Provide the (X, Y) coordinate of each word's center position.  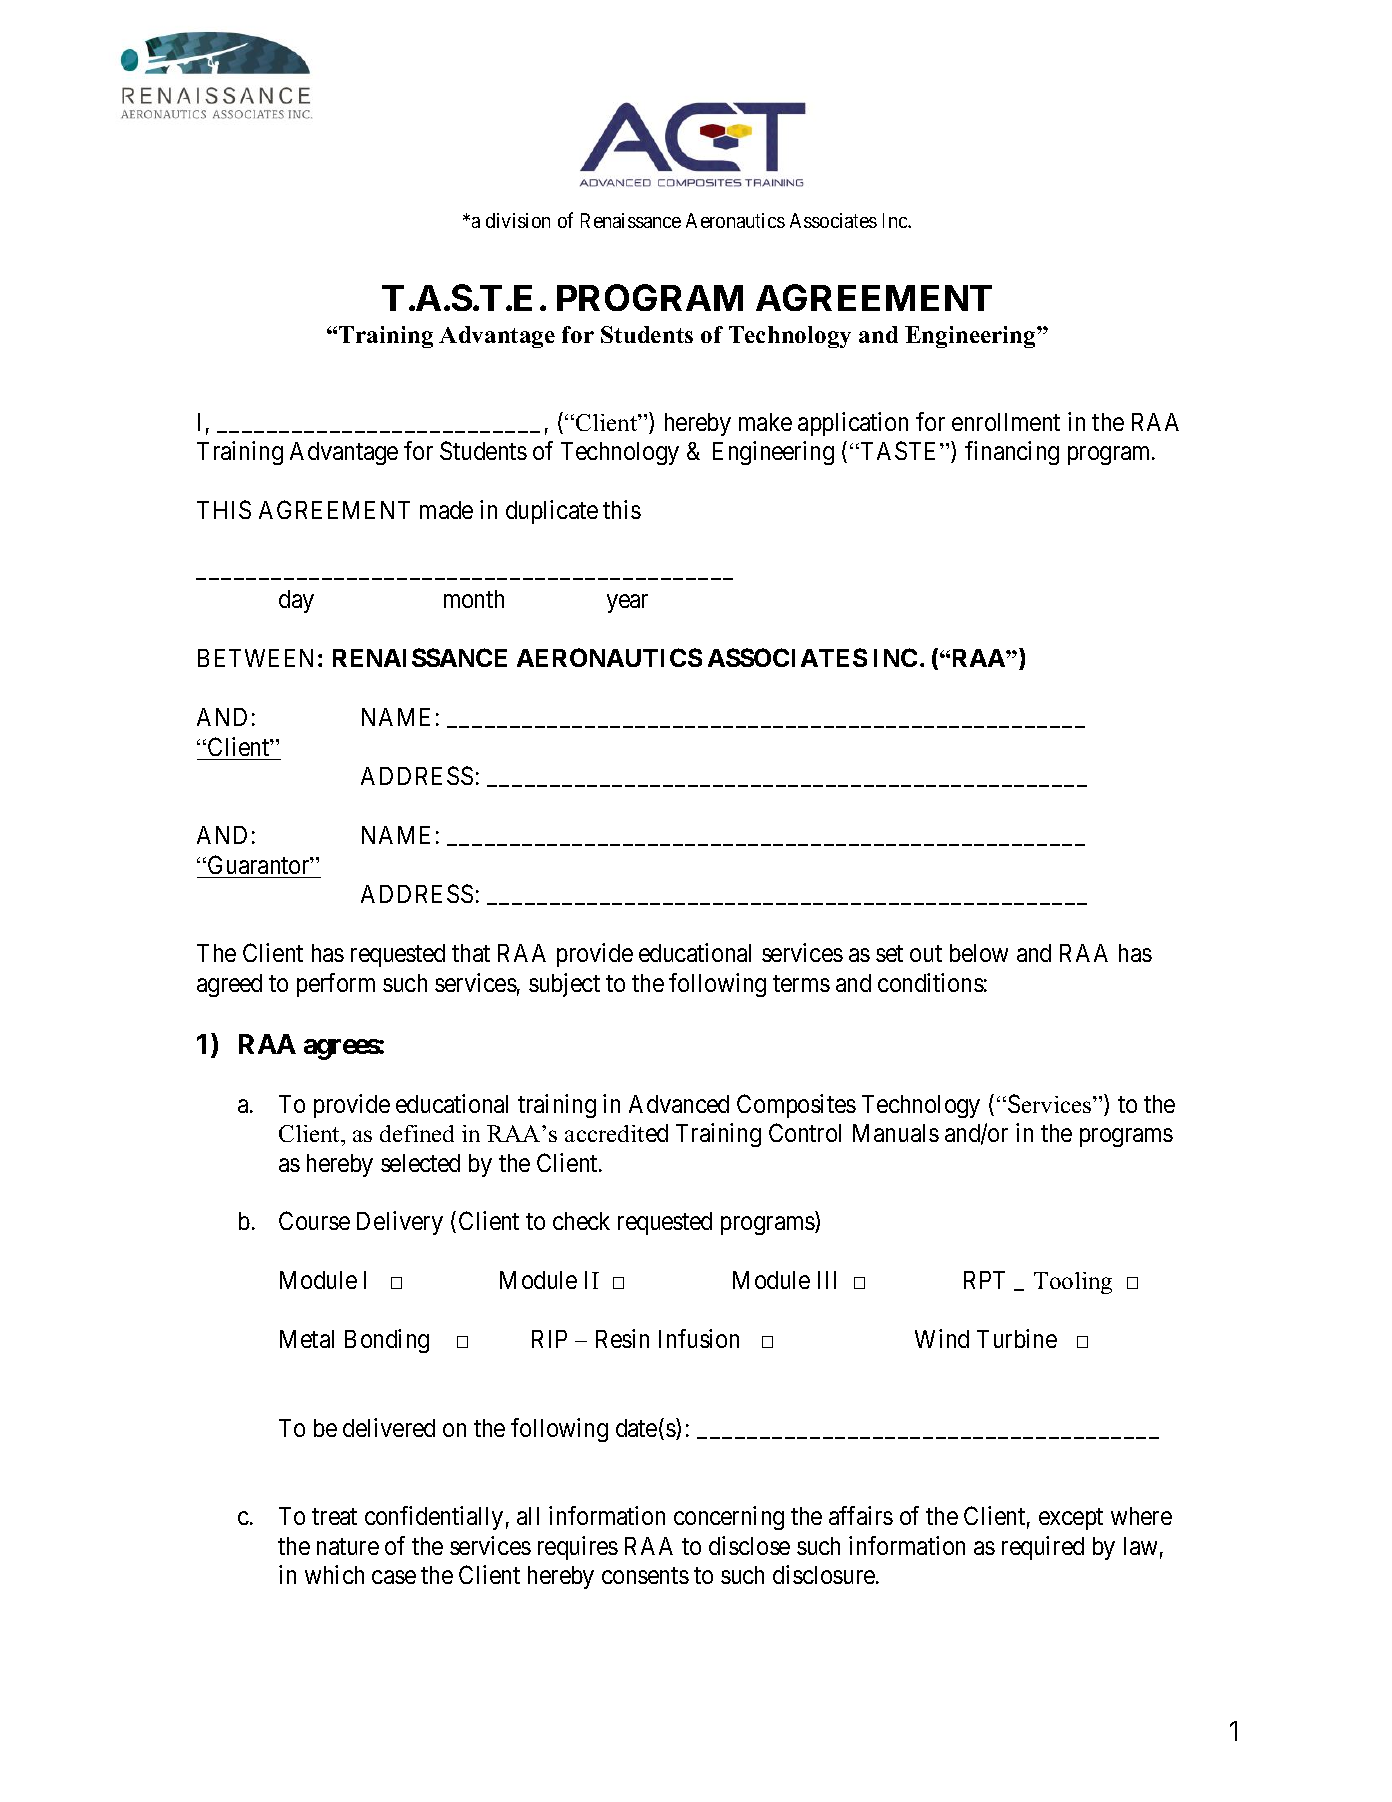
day (296, 601)
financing (1012, 453)
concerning (729, 1518)
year (627, 603)
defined (417, 1133)
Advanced (679, 1104)
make (765, 422)
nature (348, 1546)
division (518, 220)
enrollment (1006, 422)
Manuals (896, 1133)
